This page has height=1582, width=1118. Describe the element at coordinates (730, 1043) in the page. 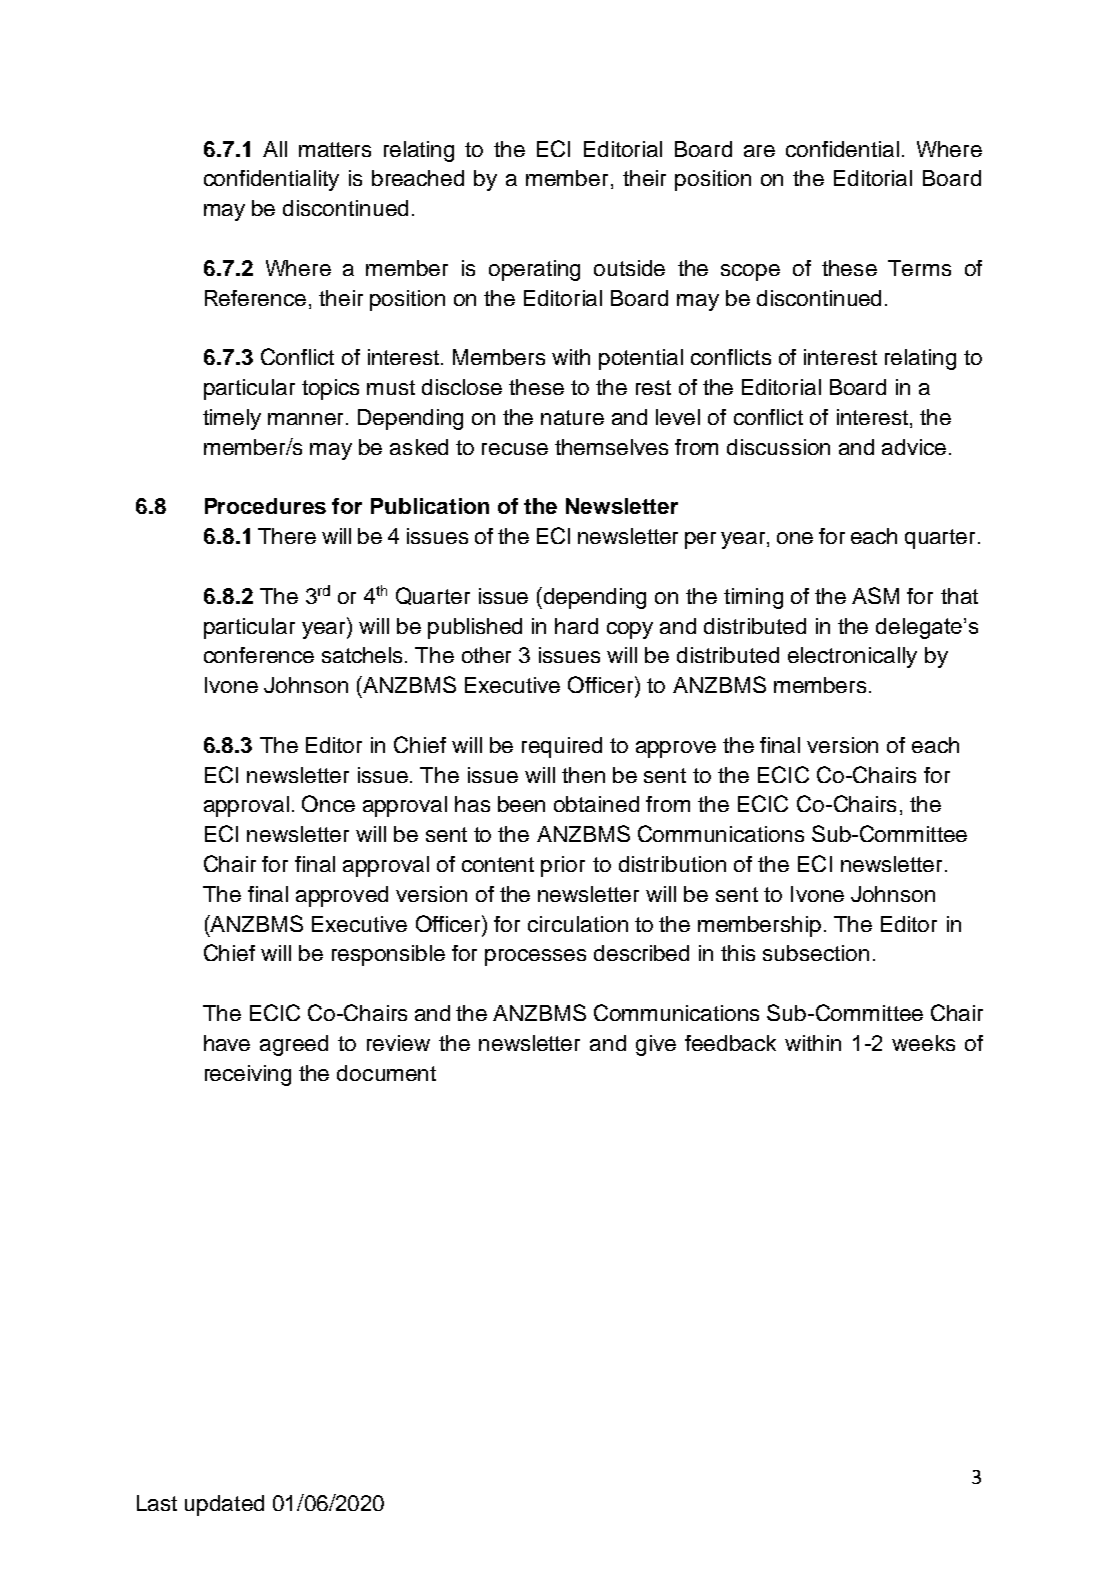

I see `feedback` at that location.
